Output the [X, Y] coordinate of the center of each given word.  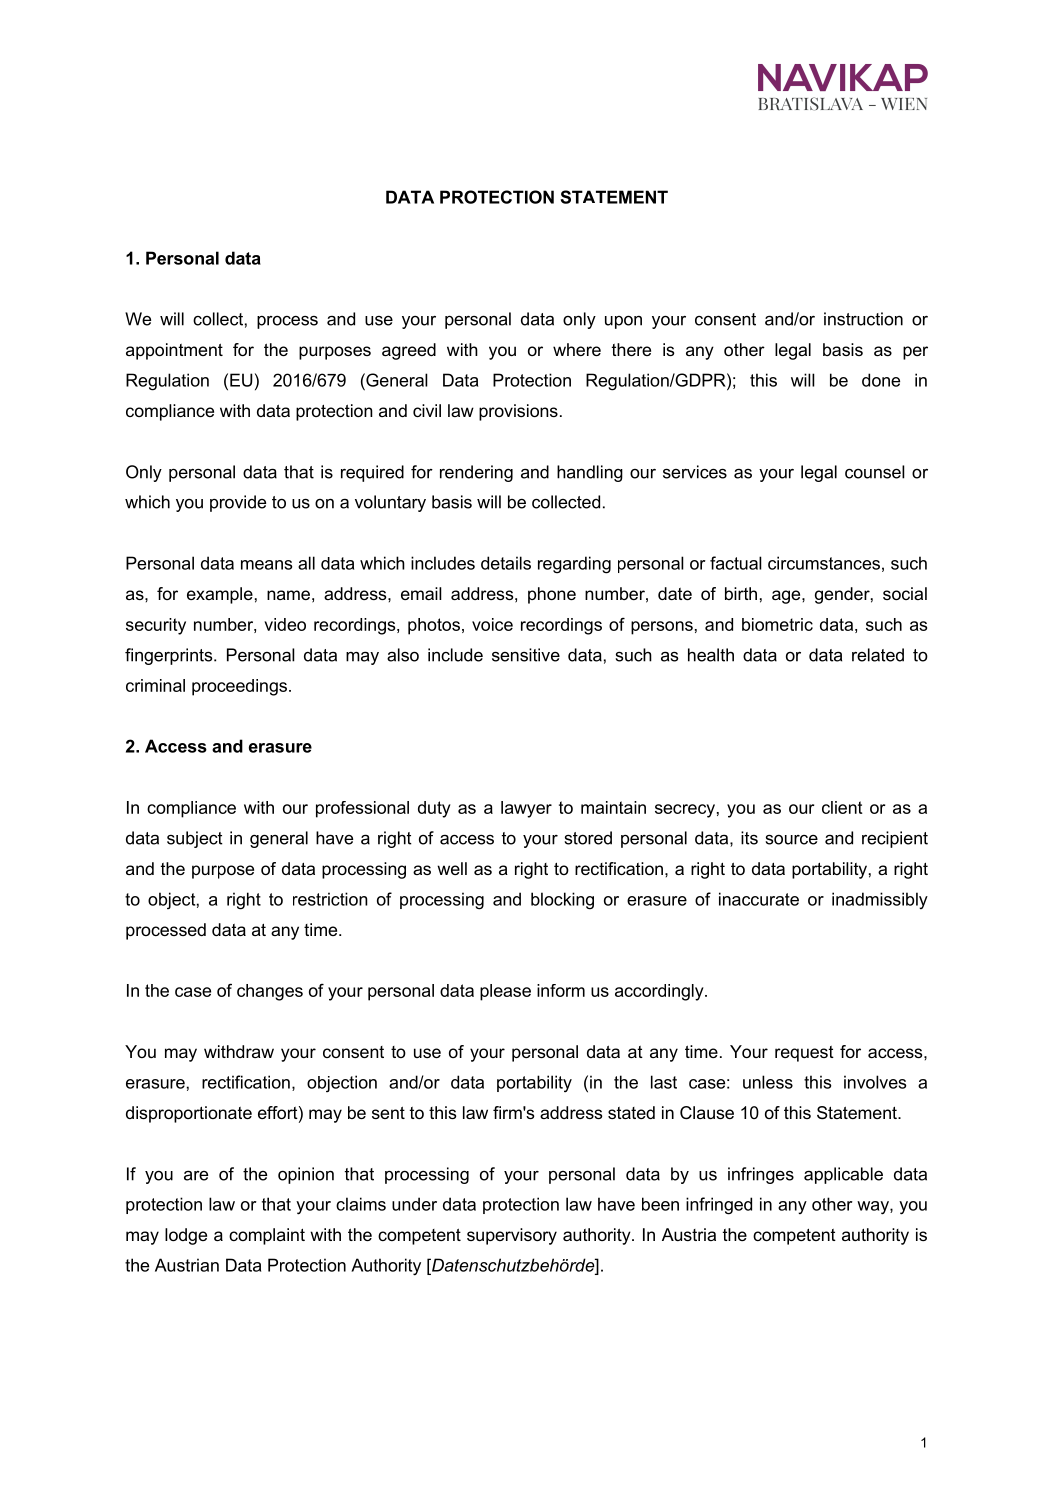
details [506, 563]
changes [270, 992]
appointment [174, 351]
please [505, 992]
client [842, 807]
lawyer [526, 809]
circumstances [824, 563]
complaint [267, 1236]
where [577, 349]
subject [195, 839]
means [266, 565]
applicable [843, 1175]
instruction [863, 319]
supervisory [512, 1236]
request [804, 1054]
